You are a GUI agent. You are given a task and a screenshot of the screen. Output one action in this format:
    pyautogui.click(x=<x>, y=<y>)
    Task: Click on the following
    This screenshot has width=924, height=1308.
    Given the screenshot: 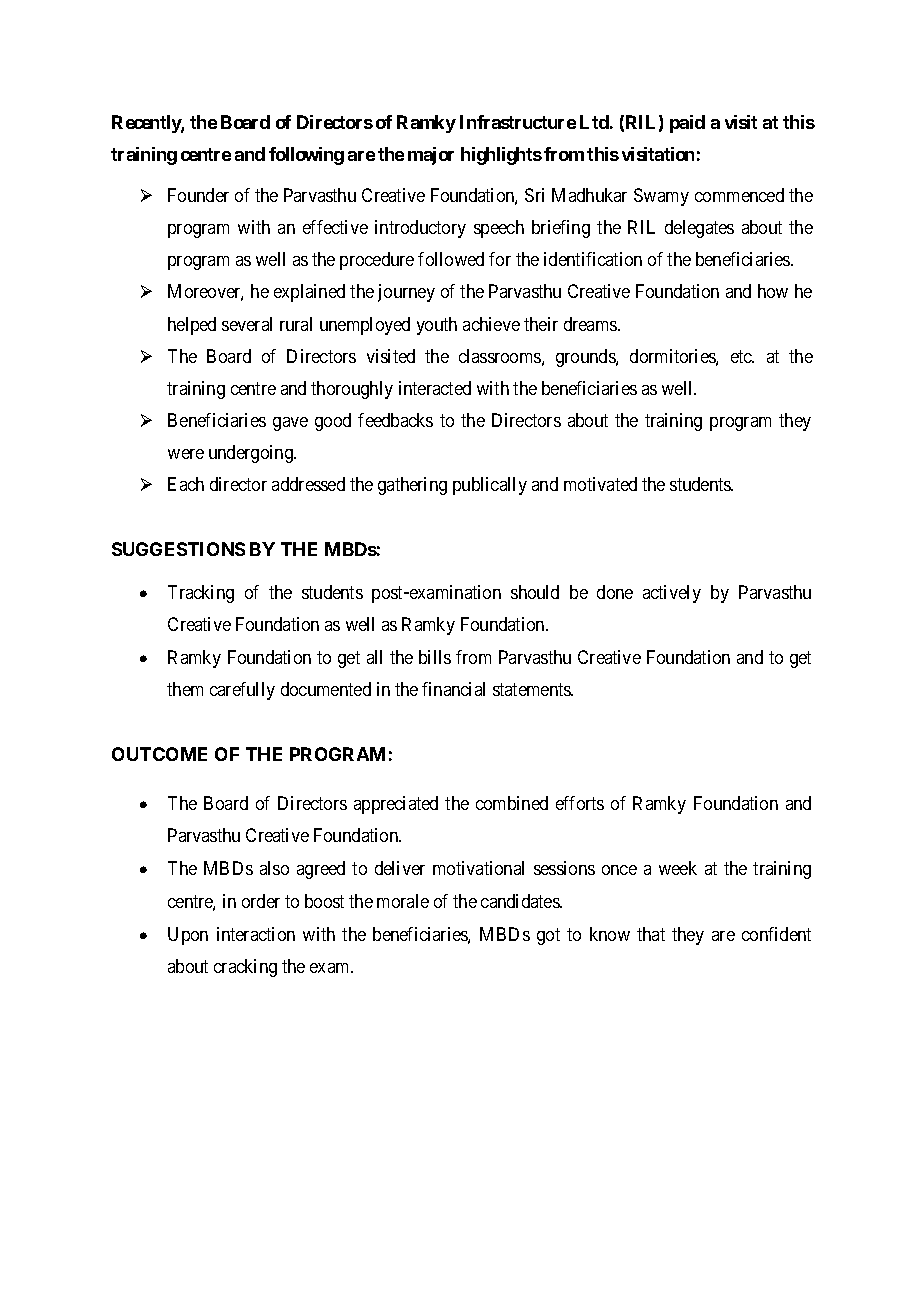 What is the action you would take?
    pyautogui.click(x=306, y=156)
